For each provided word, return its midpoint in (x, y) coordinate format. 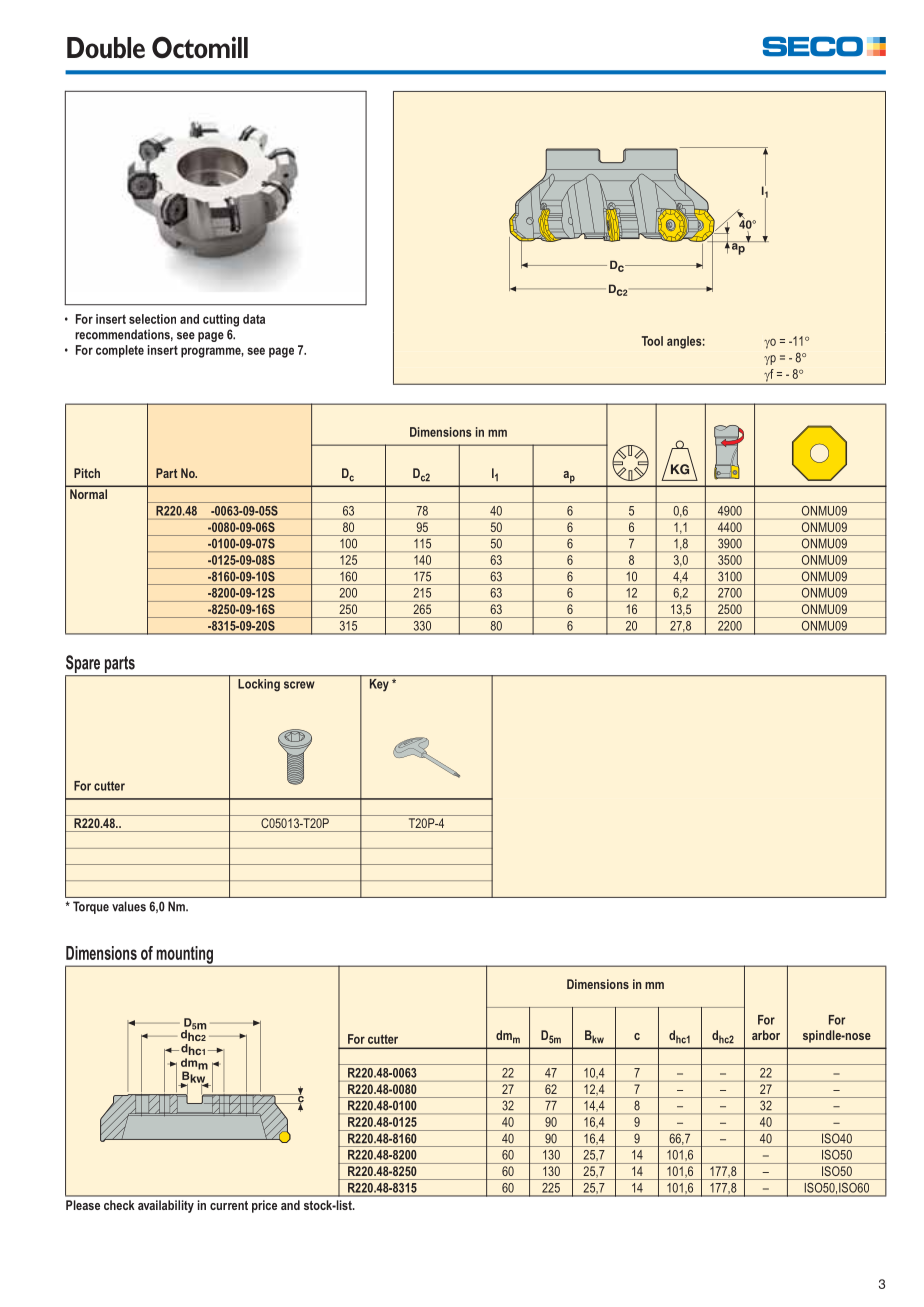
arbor (766, 1035)
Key (379, 685)
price (264, 1206)
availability (166, 1206)
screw (299, 685)
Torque (91, 907)
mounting (184, 956)
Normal (88, 494)
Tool (652, 341)
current (229, 1205)
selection (152, 319)
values (129, 906)
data (254, 319)
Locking (259, 685)
